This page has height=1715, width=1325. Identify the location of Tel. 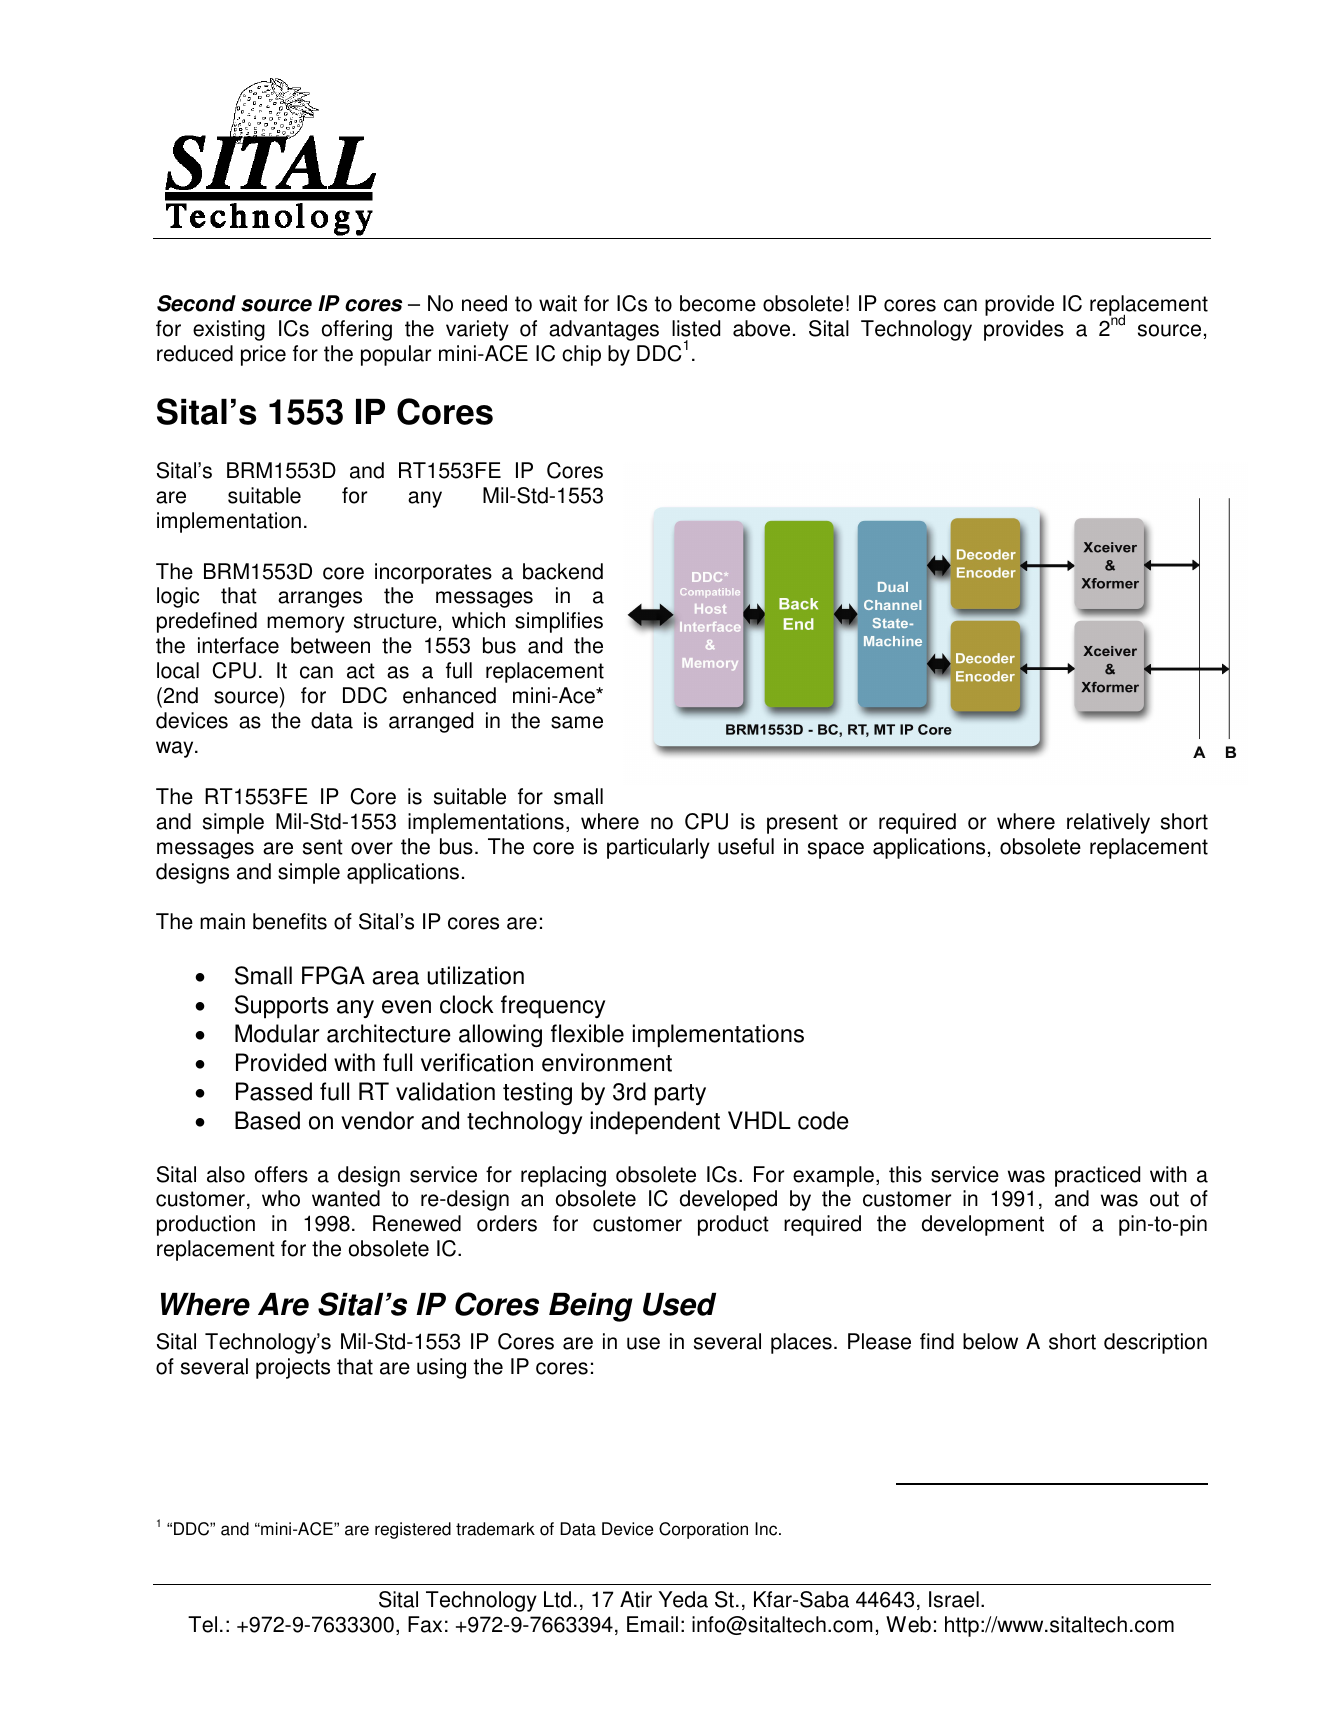
(202, 1624).
